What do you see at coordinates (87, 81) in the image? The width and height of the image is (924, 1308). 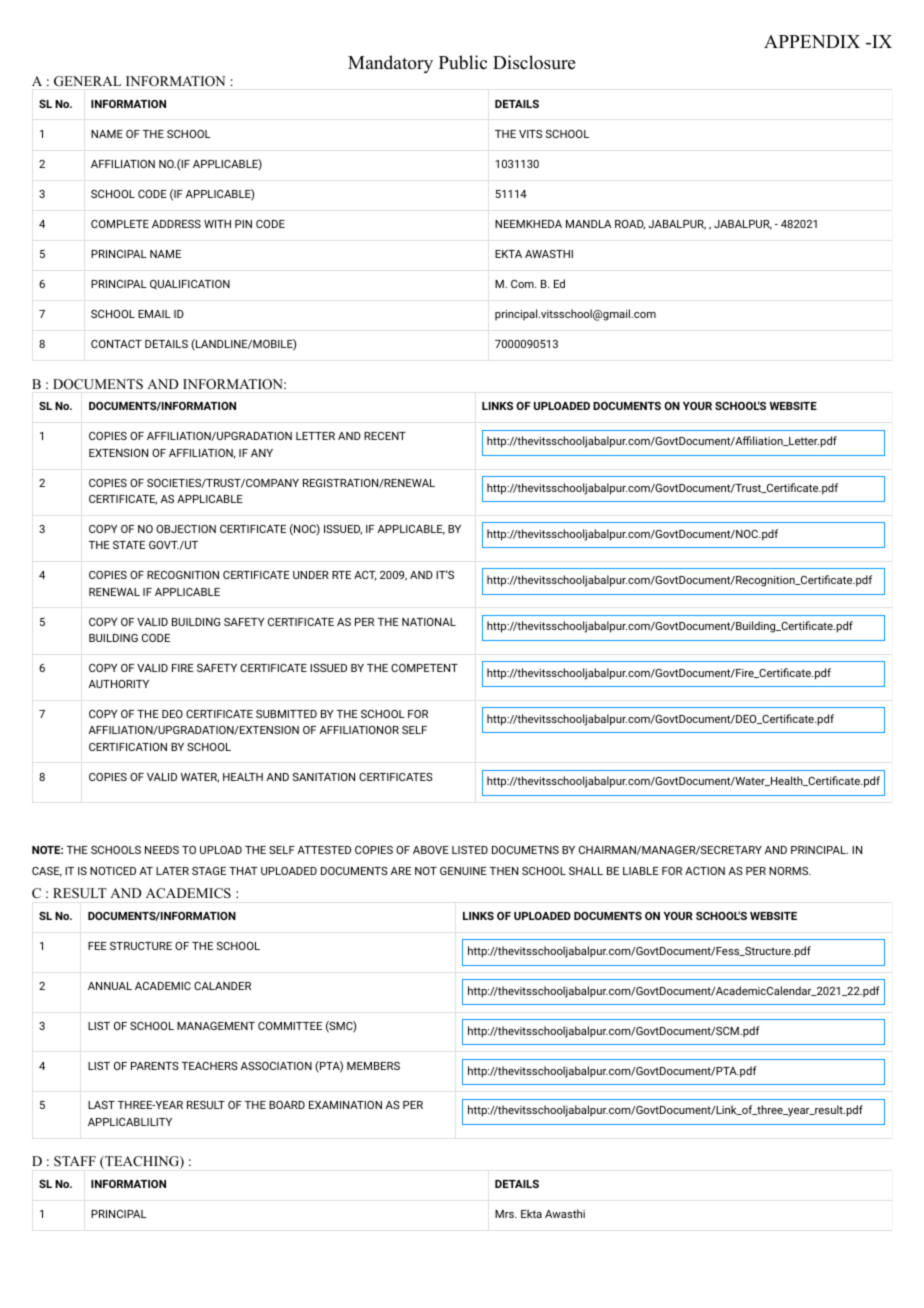 I see `GENERAL` at bounding box center [87, 81].
